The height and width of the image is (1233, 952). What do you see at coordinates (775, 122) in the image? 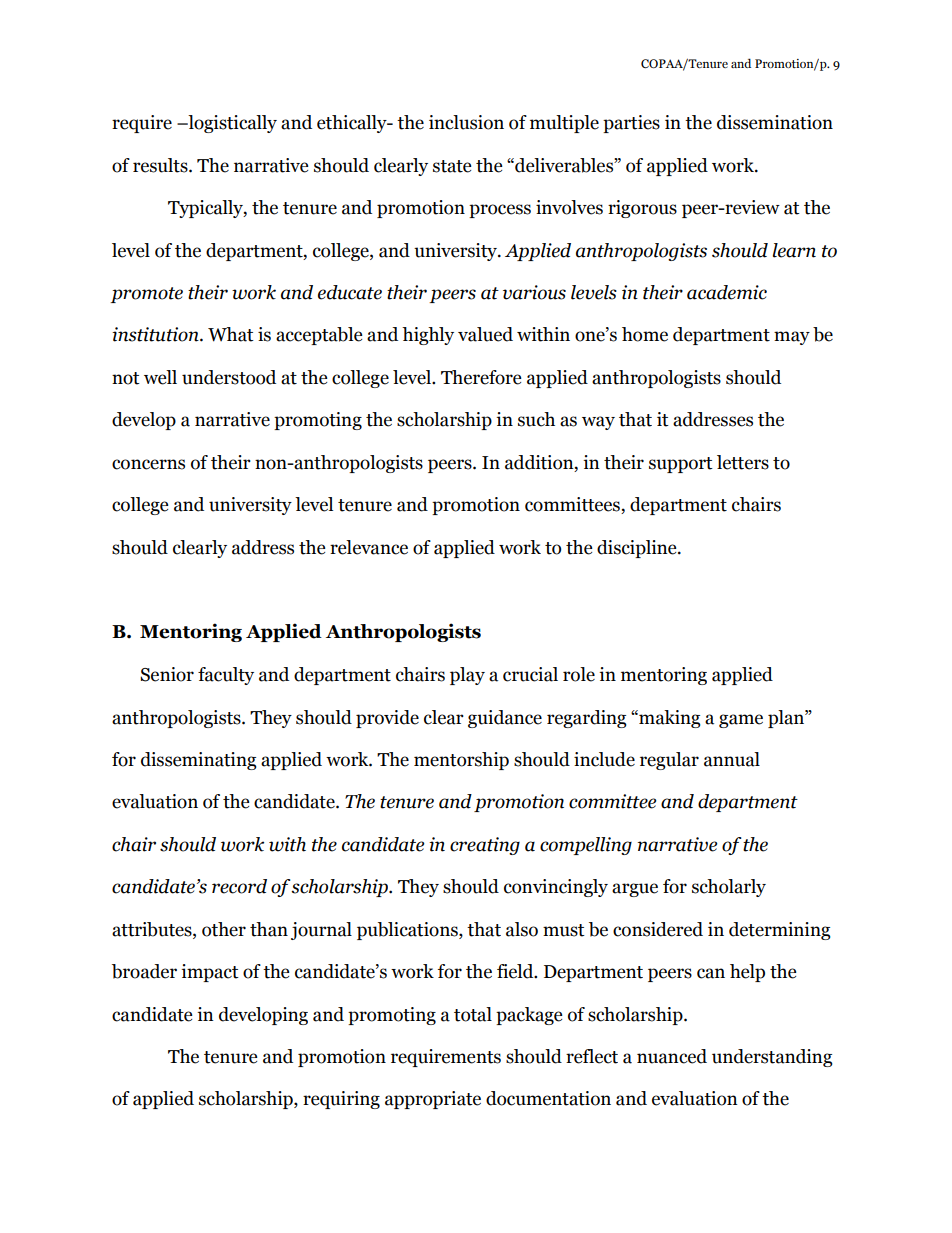
I see `dissemination` at bounding box center [775, 122].
